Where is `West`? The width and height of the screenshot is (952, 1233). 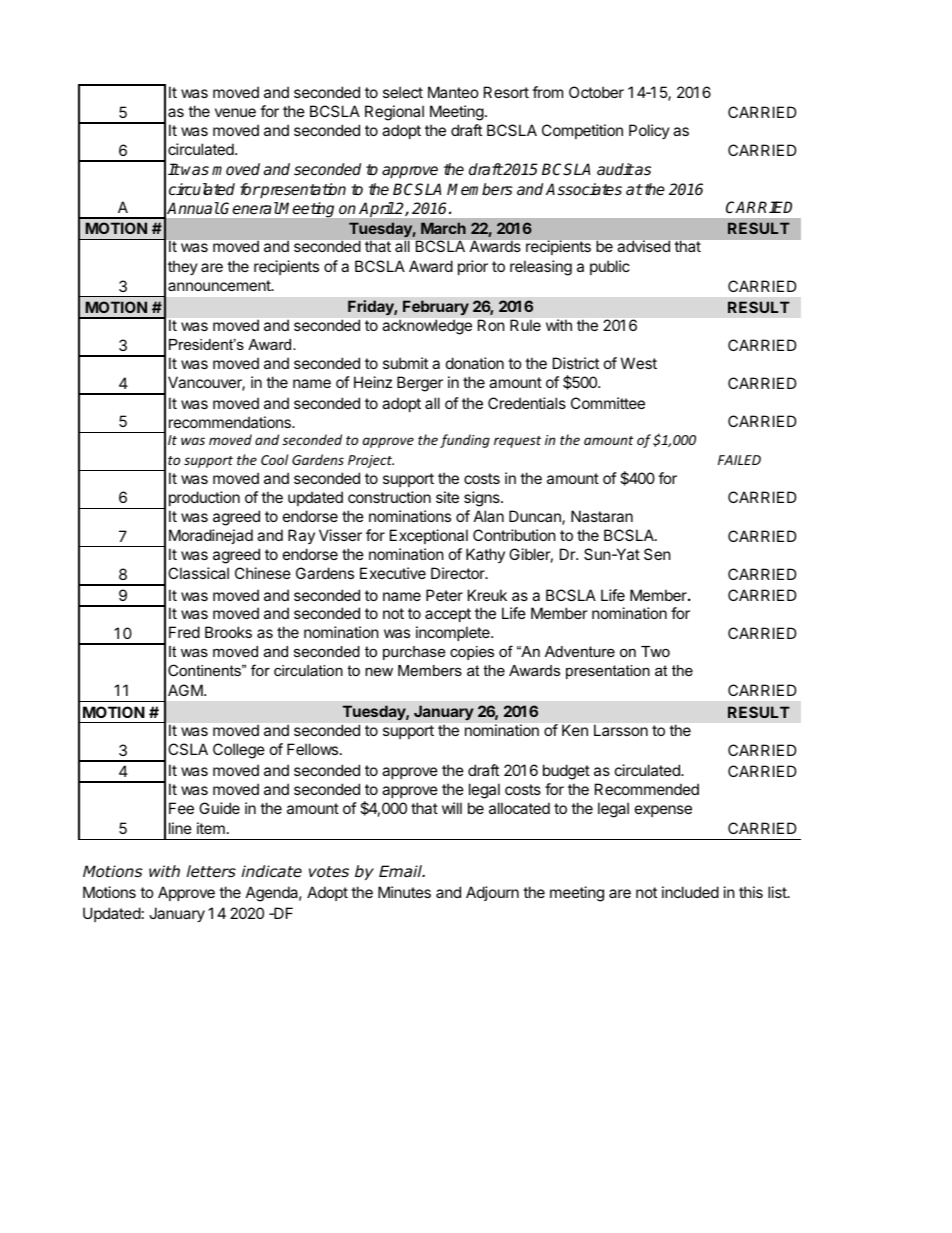
West is located at coordinates (639, 363).
